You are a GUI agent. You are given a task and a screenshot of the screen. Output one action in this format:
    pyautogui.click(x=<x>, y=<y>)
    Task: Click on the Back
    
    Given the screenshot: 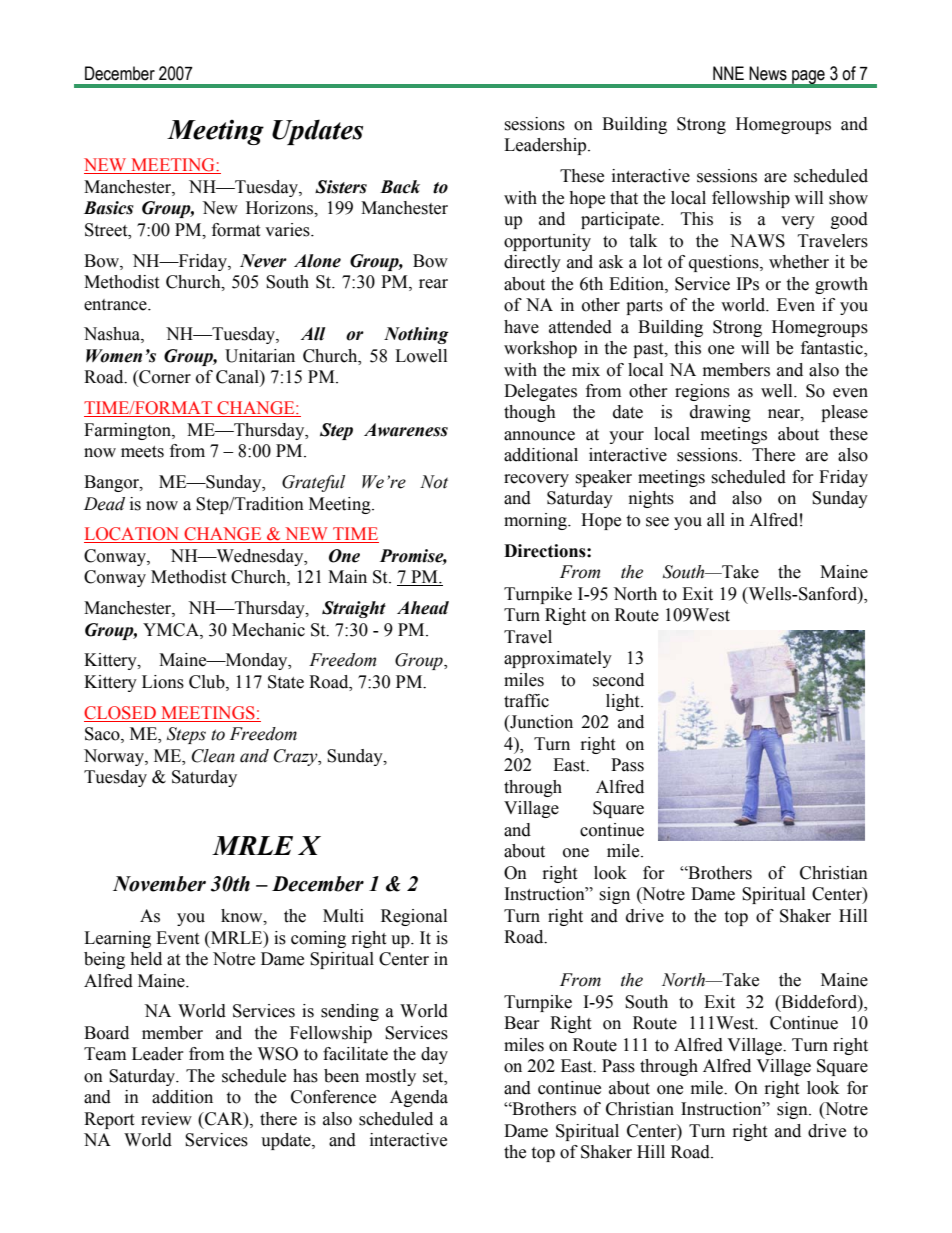 What is the action you would take?
    pyautogui.click(x=400, y=187)
